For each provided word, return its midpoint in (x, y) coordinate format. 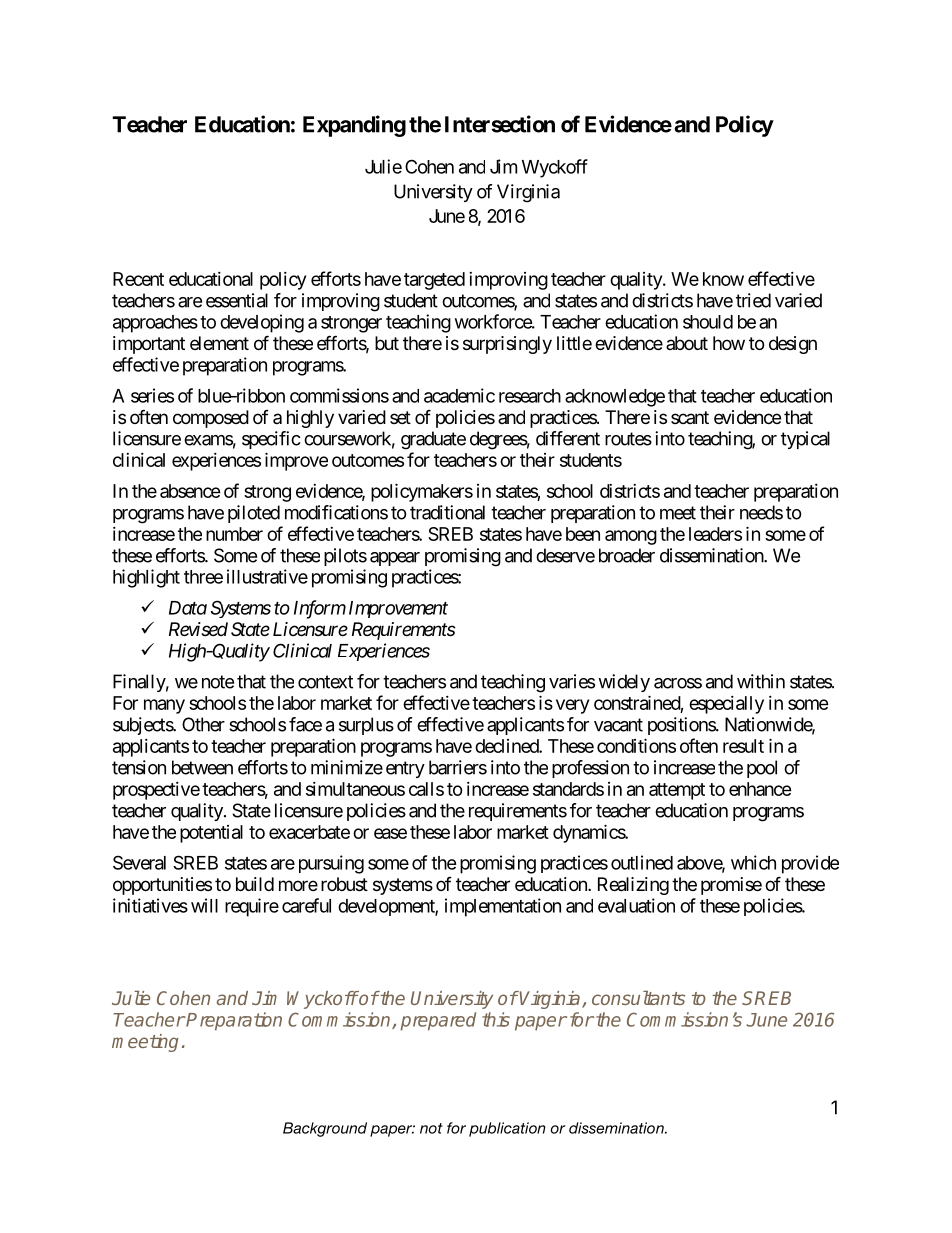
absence (190, 491)
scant (690, 417)
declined (507, 746)
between (202, 767)
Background (325, 1129)
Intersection (500, 124)
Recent (138, 279)
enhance (760, 789)
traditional (447, 512)
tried (753, 300)
